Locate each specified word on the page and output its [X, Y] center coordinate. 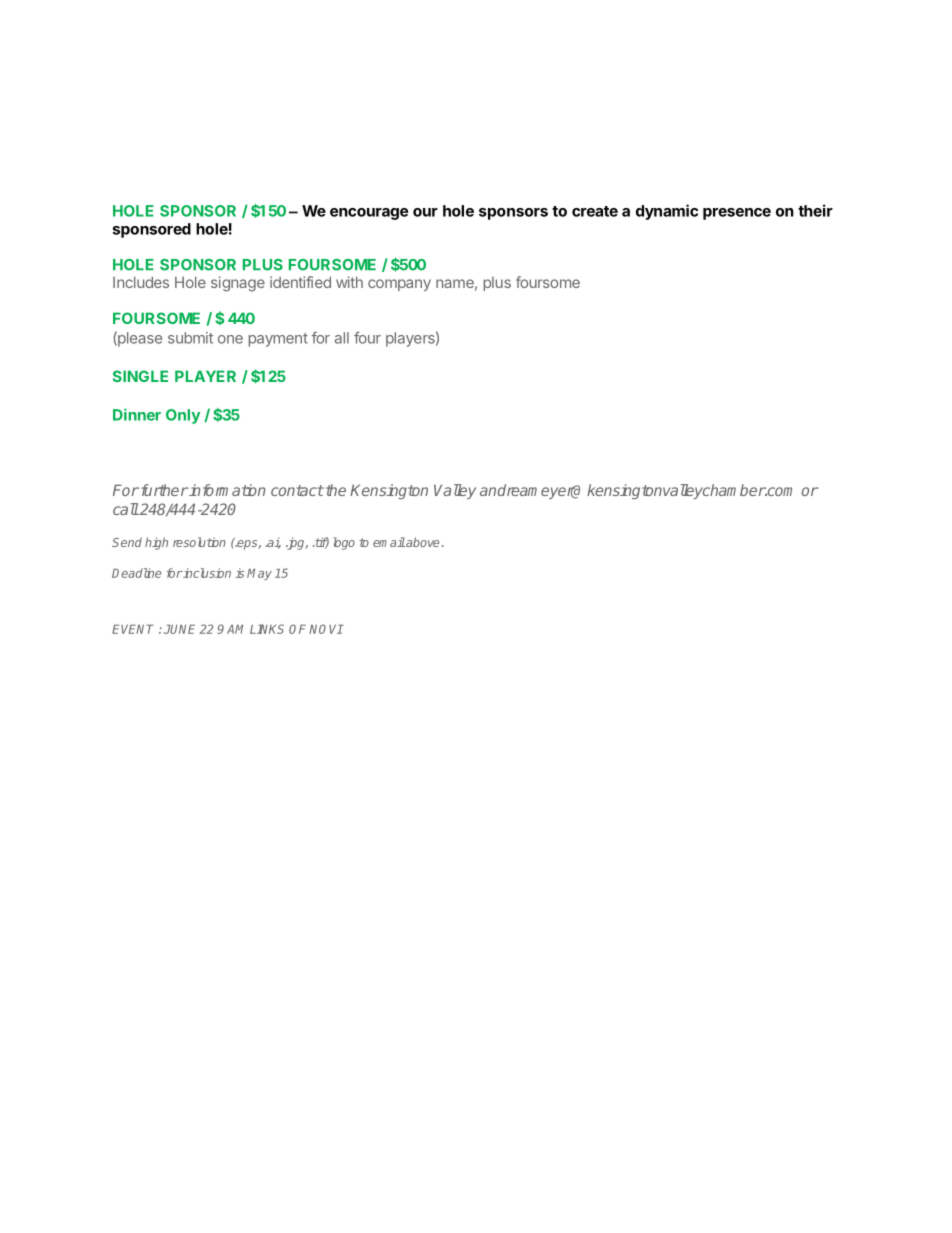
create [595, 211]
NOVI [326, 629]
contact [297, 490]
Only [183, 416]
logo [344, 543]
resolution [199, 542]
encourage [369, 214]
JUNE [179, 629]
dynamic [667, 212]
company [399, 285]
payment [278, 340]
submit [190, 338]
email [389, 542]
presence [737, 214]
